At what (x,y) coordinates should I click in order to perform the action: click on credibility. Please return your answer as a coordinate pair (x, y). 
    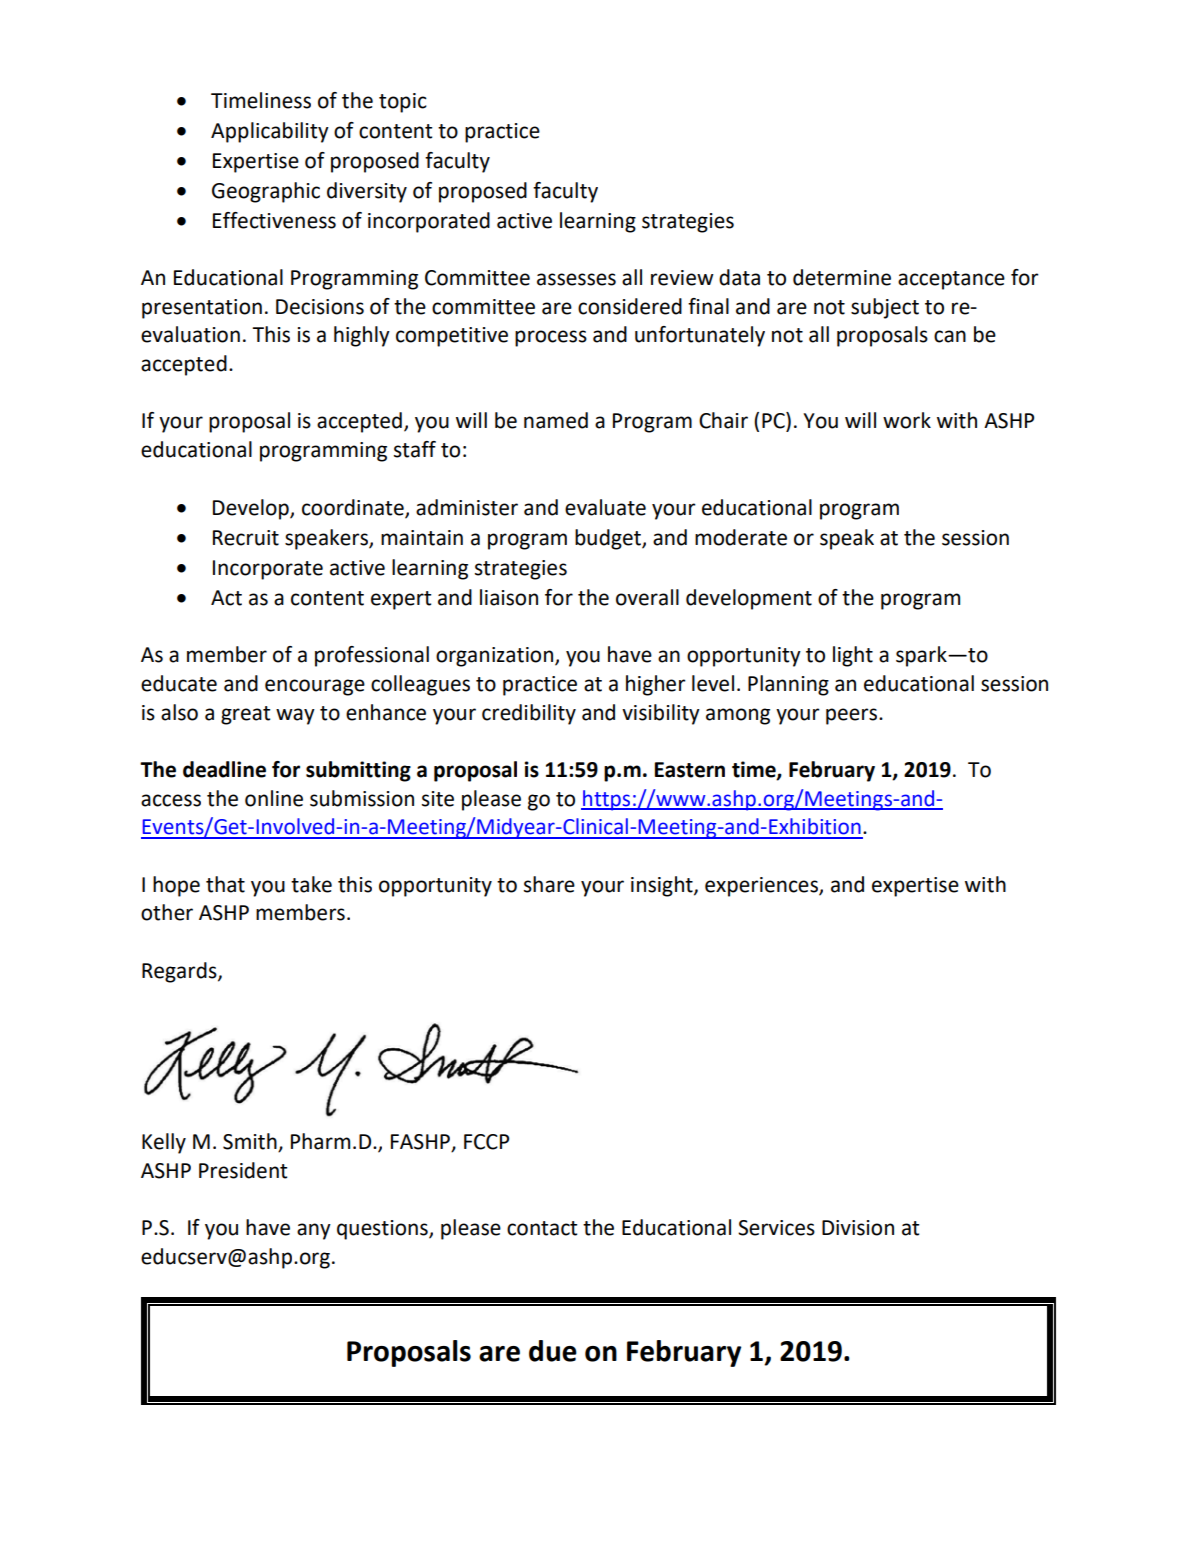
    Looking at the image, I should click on (529, 714).
